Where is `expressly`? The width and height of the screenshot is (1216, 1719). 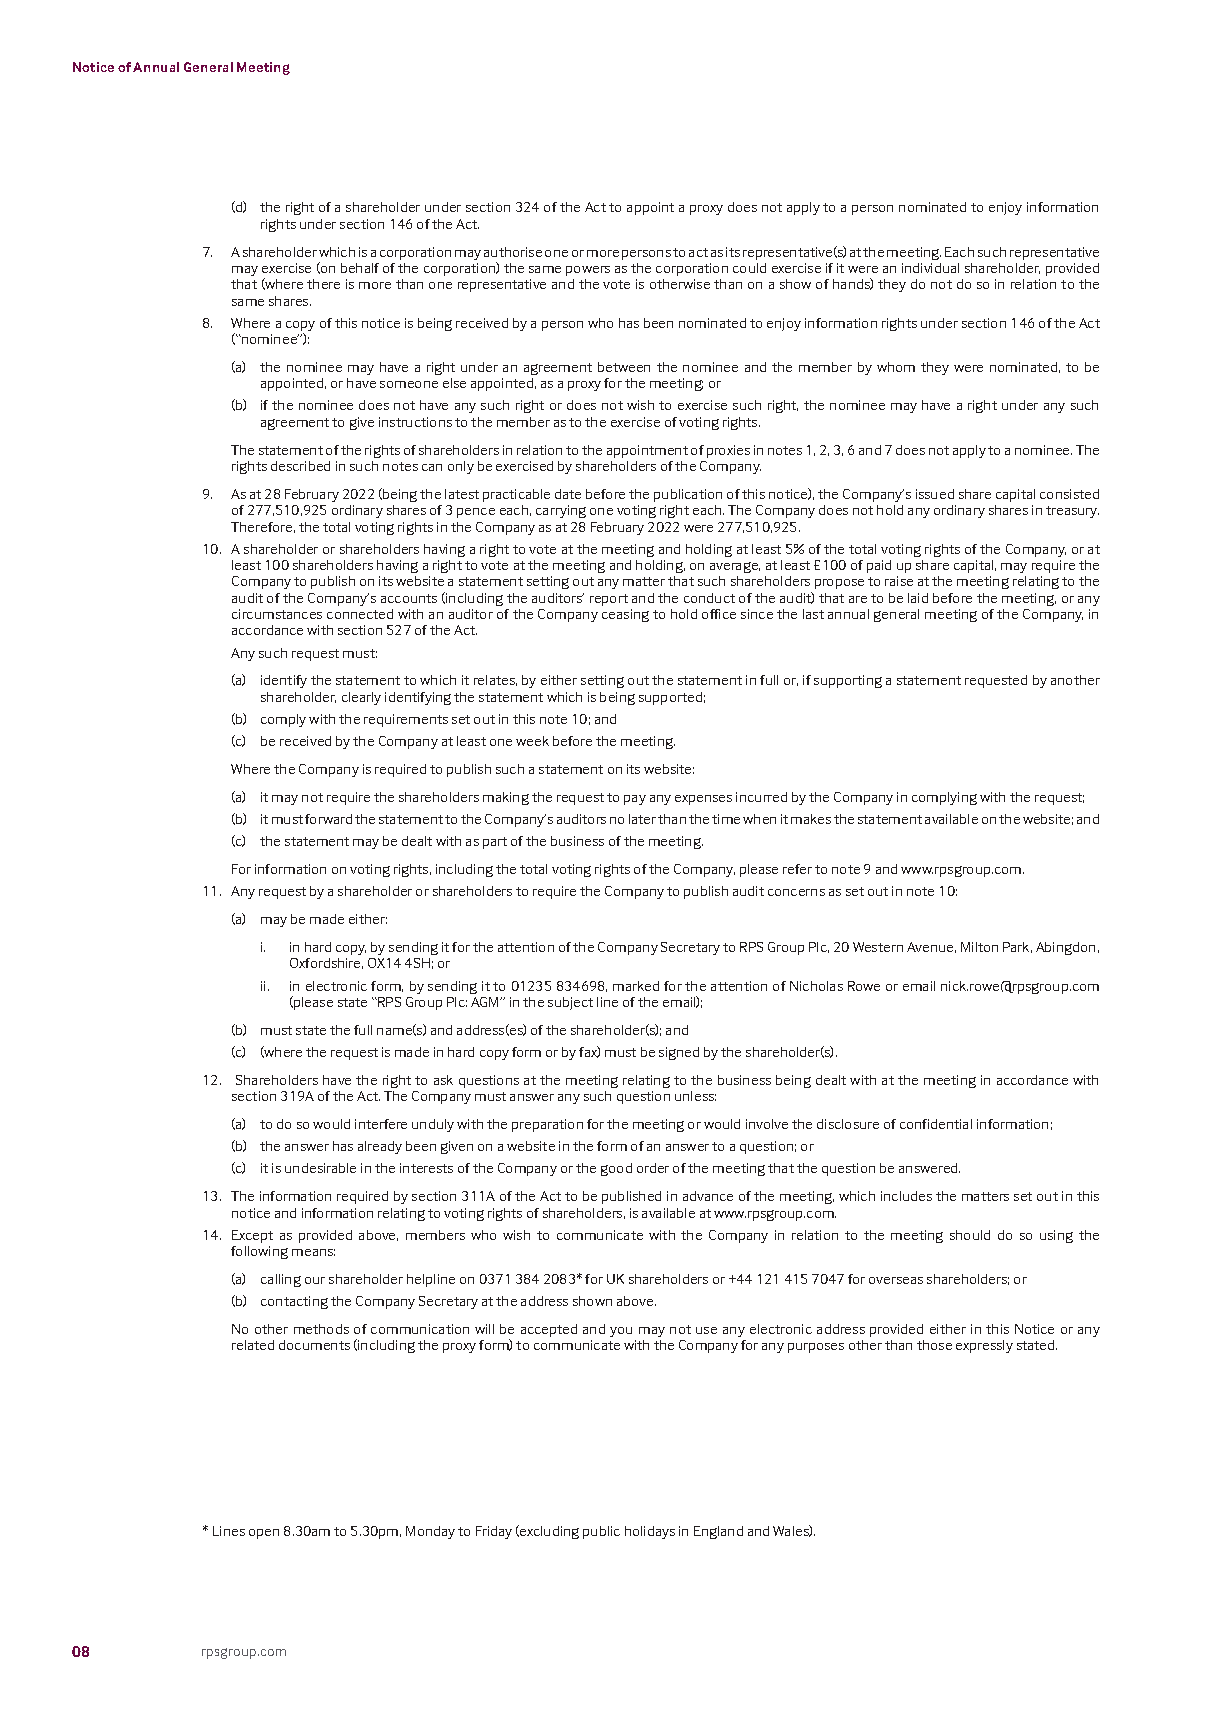
expressly is located at coordinates (984, 1346).
